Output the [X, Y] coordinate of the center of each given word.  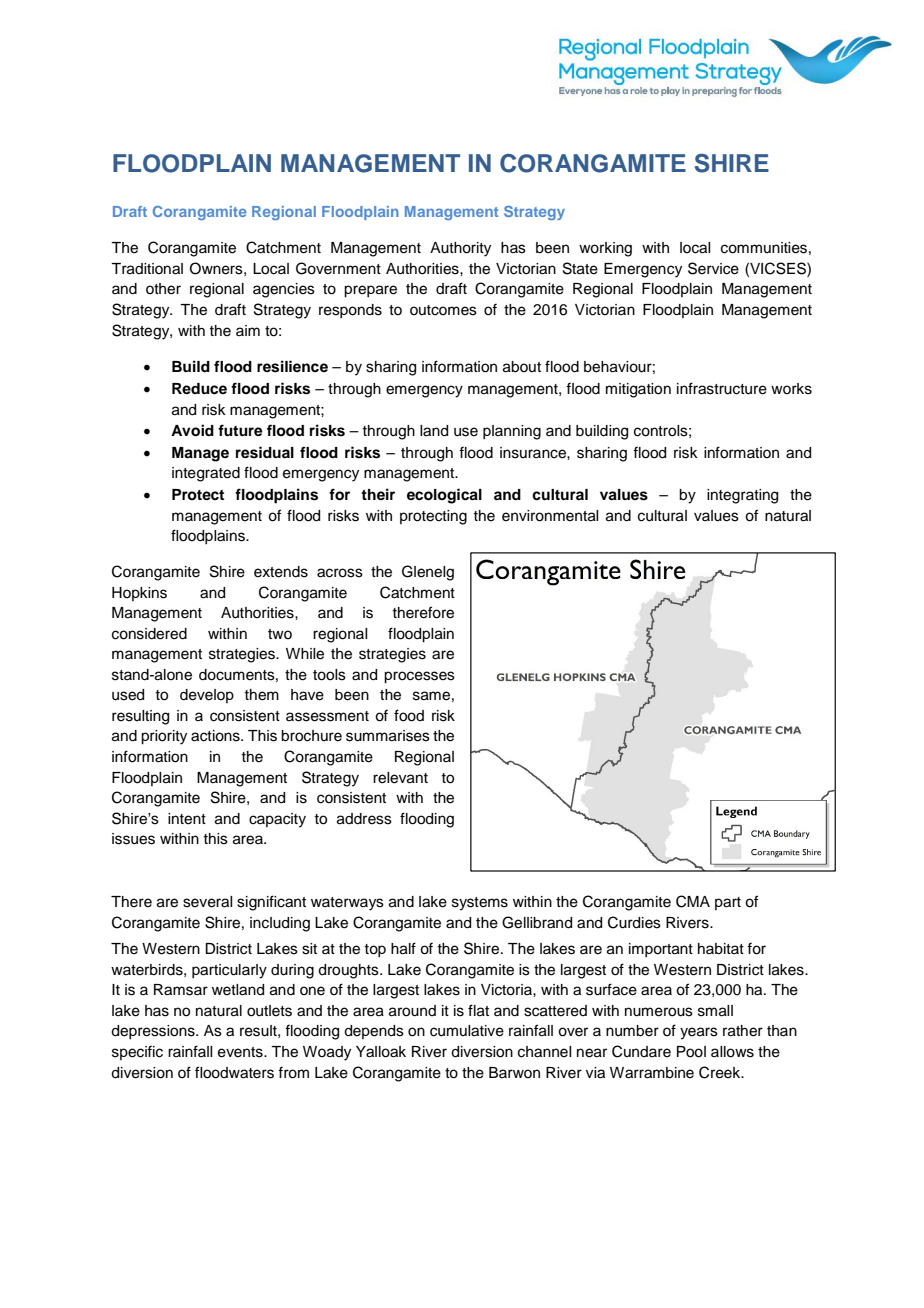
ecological [444, 496]
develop [207, 696]
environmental [550, 516]
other [163, 289]
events [241, 1052]
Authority [460, 249]
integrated [206, 474]
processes [419, 677]
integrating [742, 496]
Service [713, 268]
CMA [693, 901]
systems [480, 904]
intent [187, 819]
